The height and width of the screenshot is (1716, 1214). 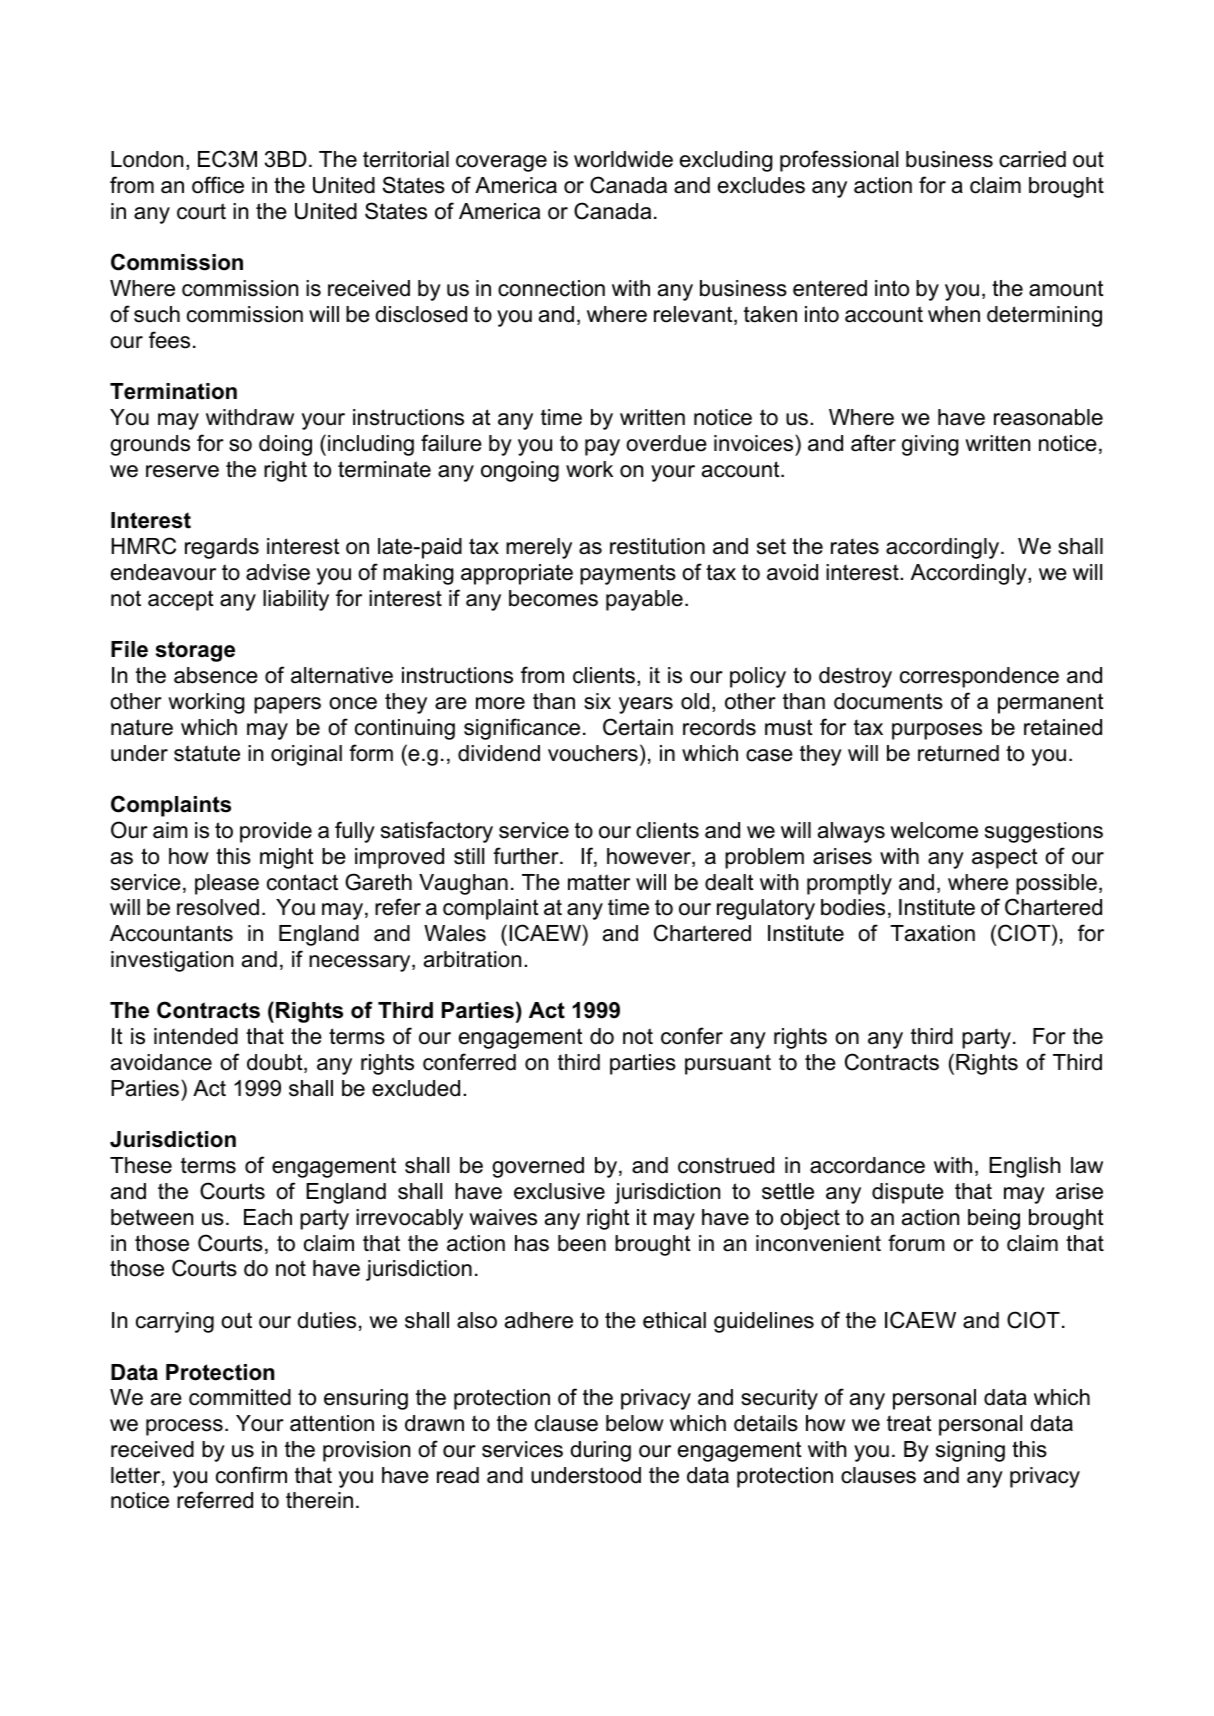 I want to click on Taxation, so click(x=932, y=933).
